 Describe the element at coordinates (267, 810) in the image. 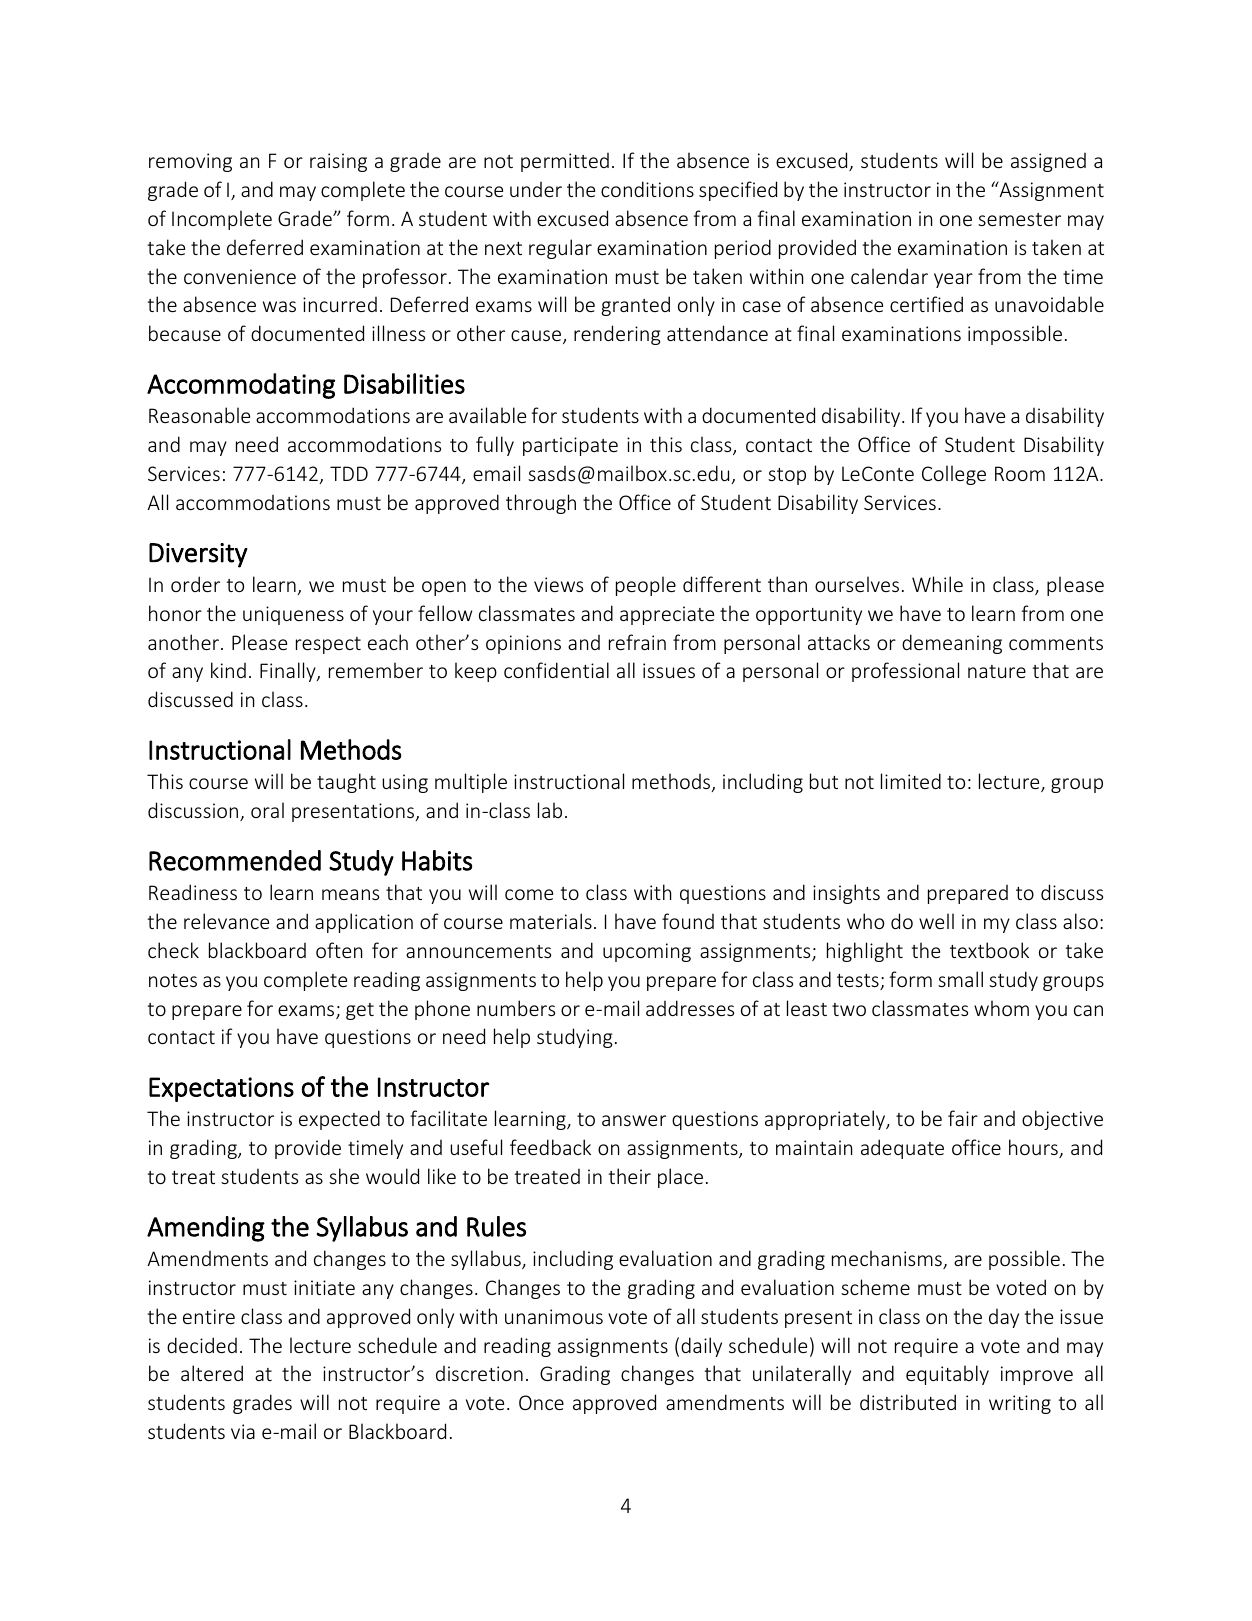

I see `oral` at that location.
